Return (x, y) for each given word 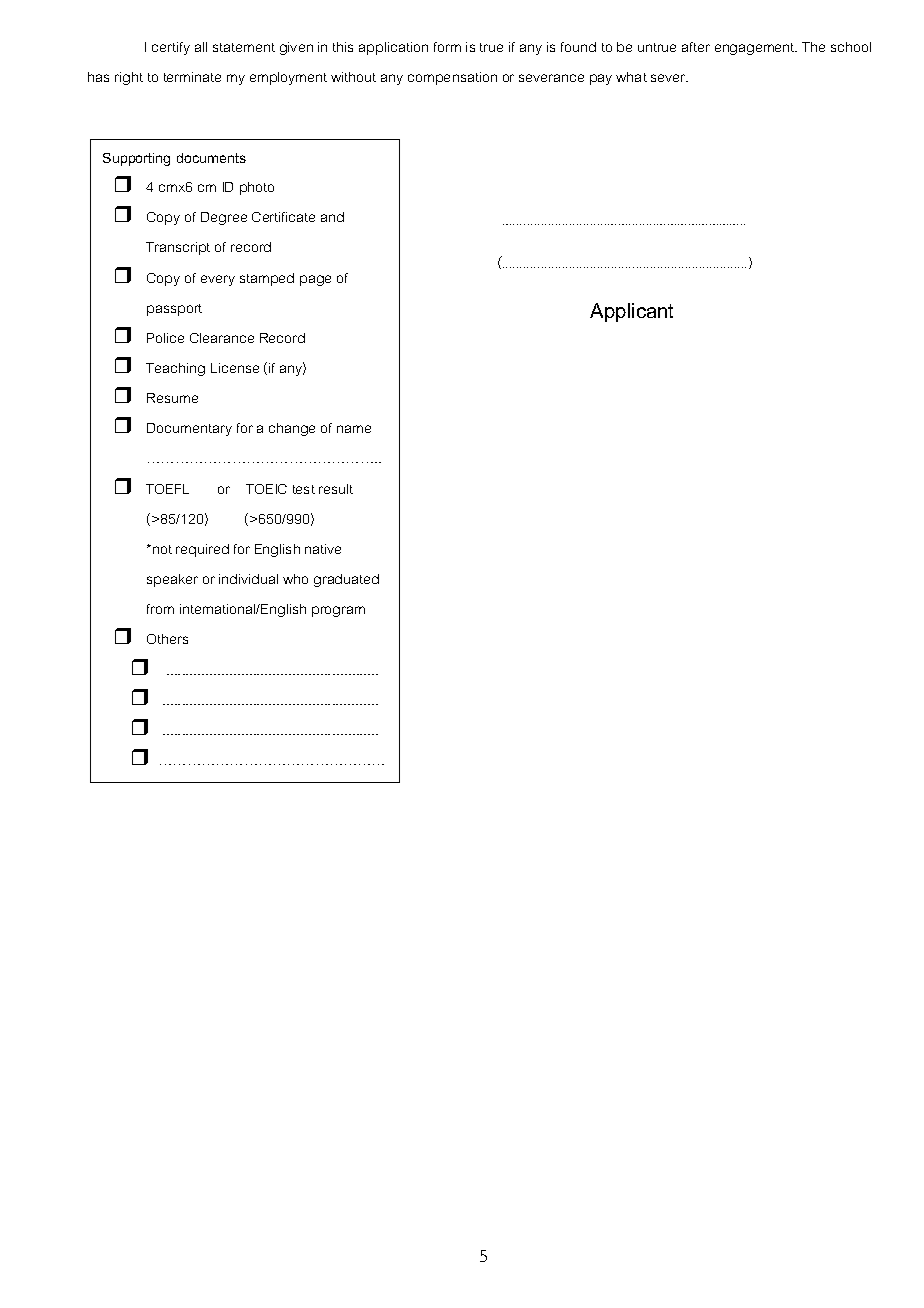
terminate (192, 77)
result (336, 489)
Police (165, 338)
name (354, 429)
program (338, 611)
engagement (756, 49)
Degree (224, 218)
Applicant (631, 312)
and (332, 217)
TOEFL (167, 489)
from (160, 609)
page (315, 280)
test (304, 489)
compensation (452, 78)
